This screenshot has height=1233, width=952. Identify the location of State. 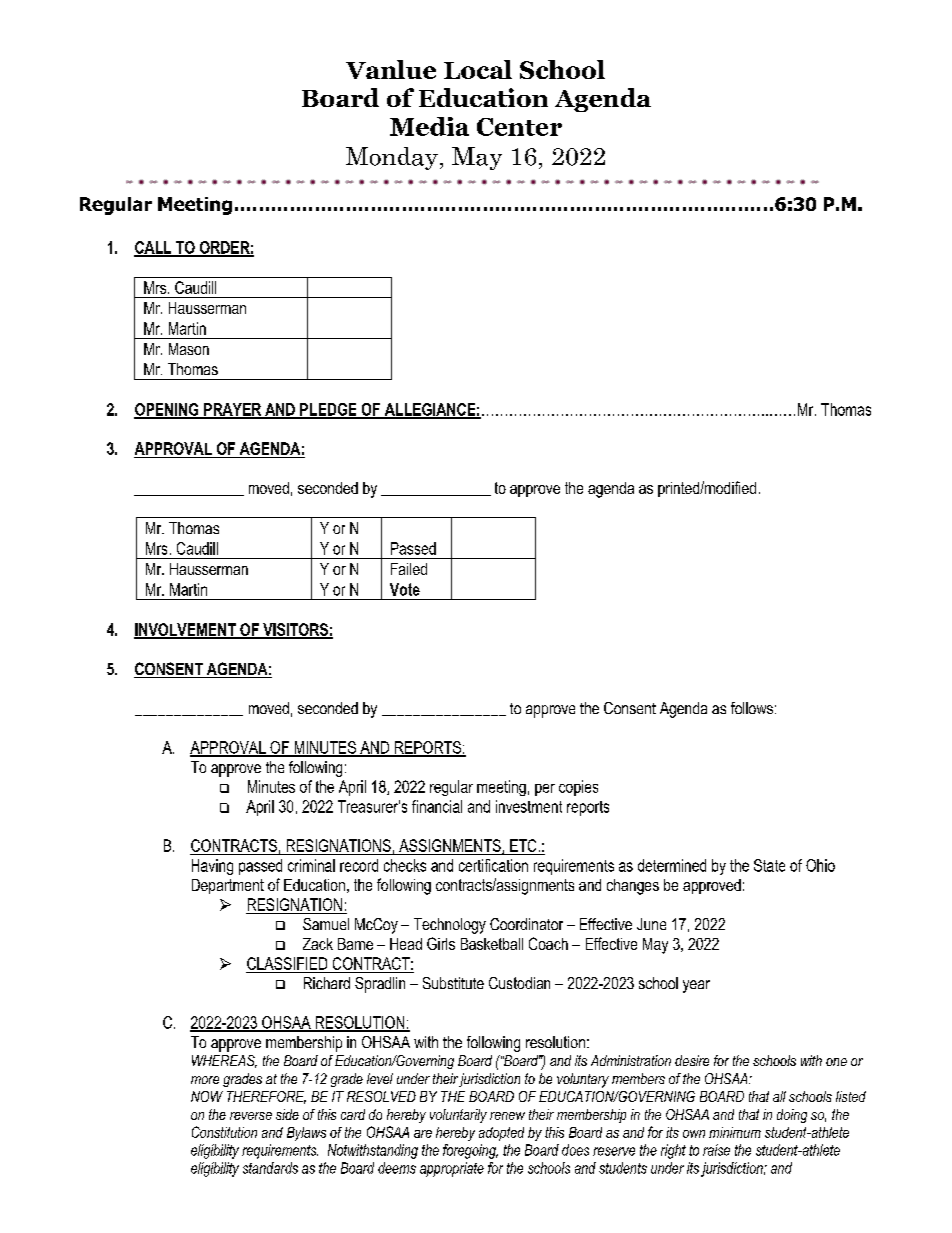
(769, 865).
